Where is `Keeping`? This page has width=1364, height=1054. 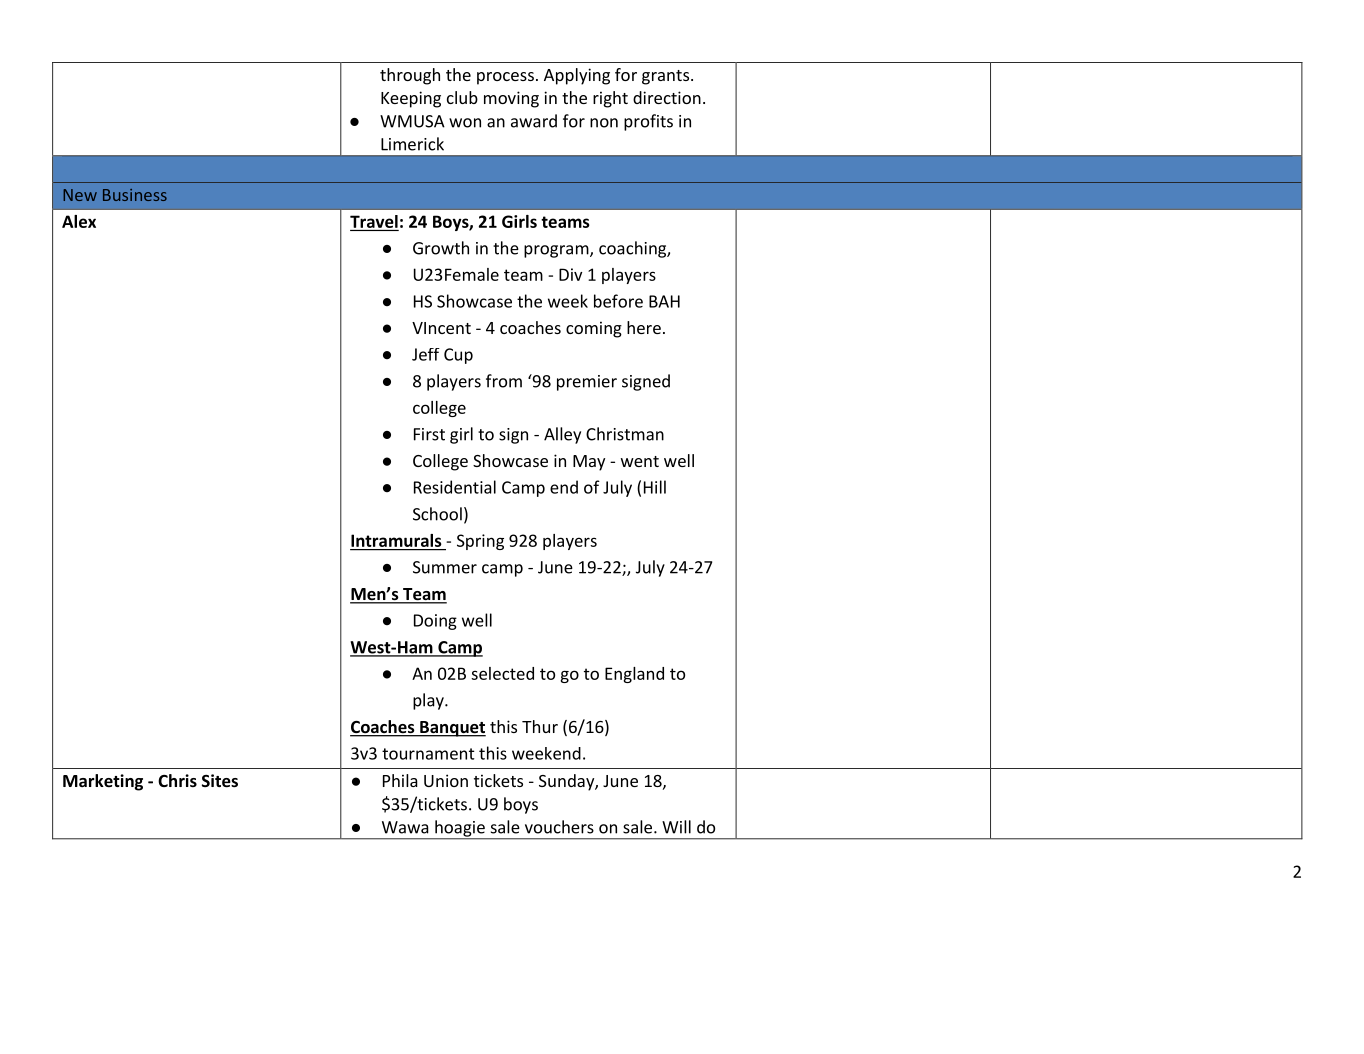
Keeping is located at coordinates (411, 99).
